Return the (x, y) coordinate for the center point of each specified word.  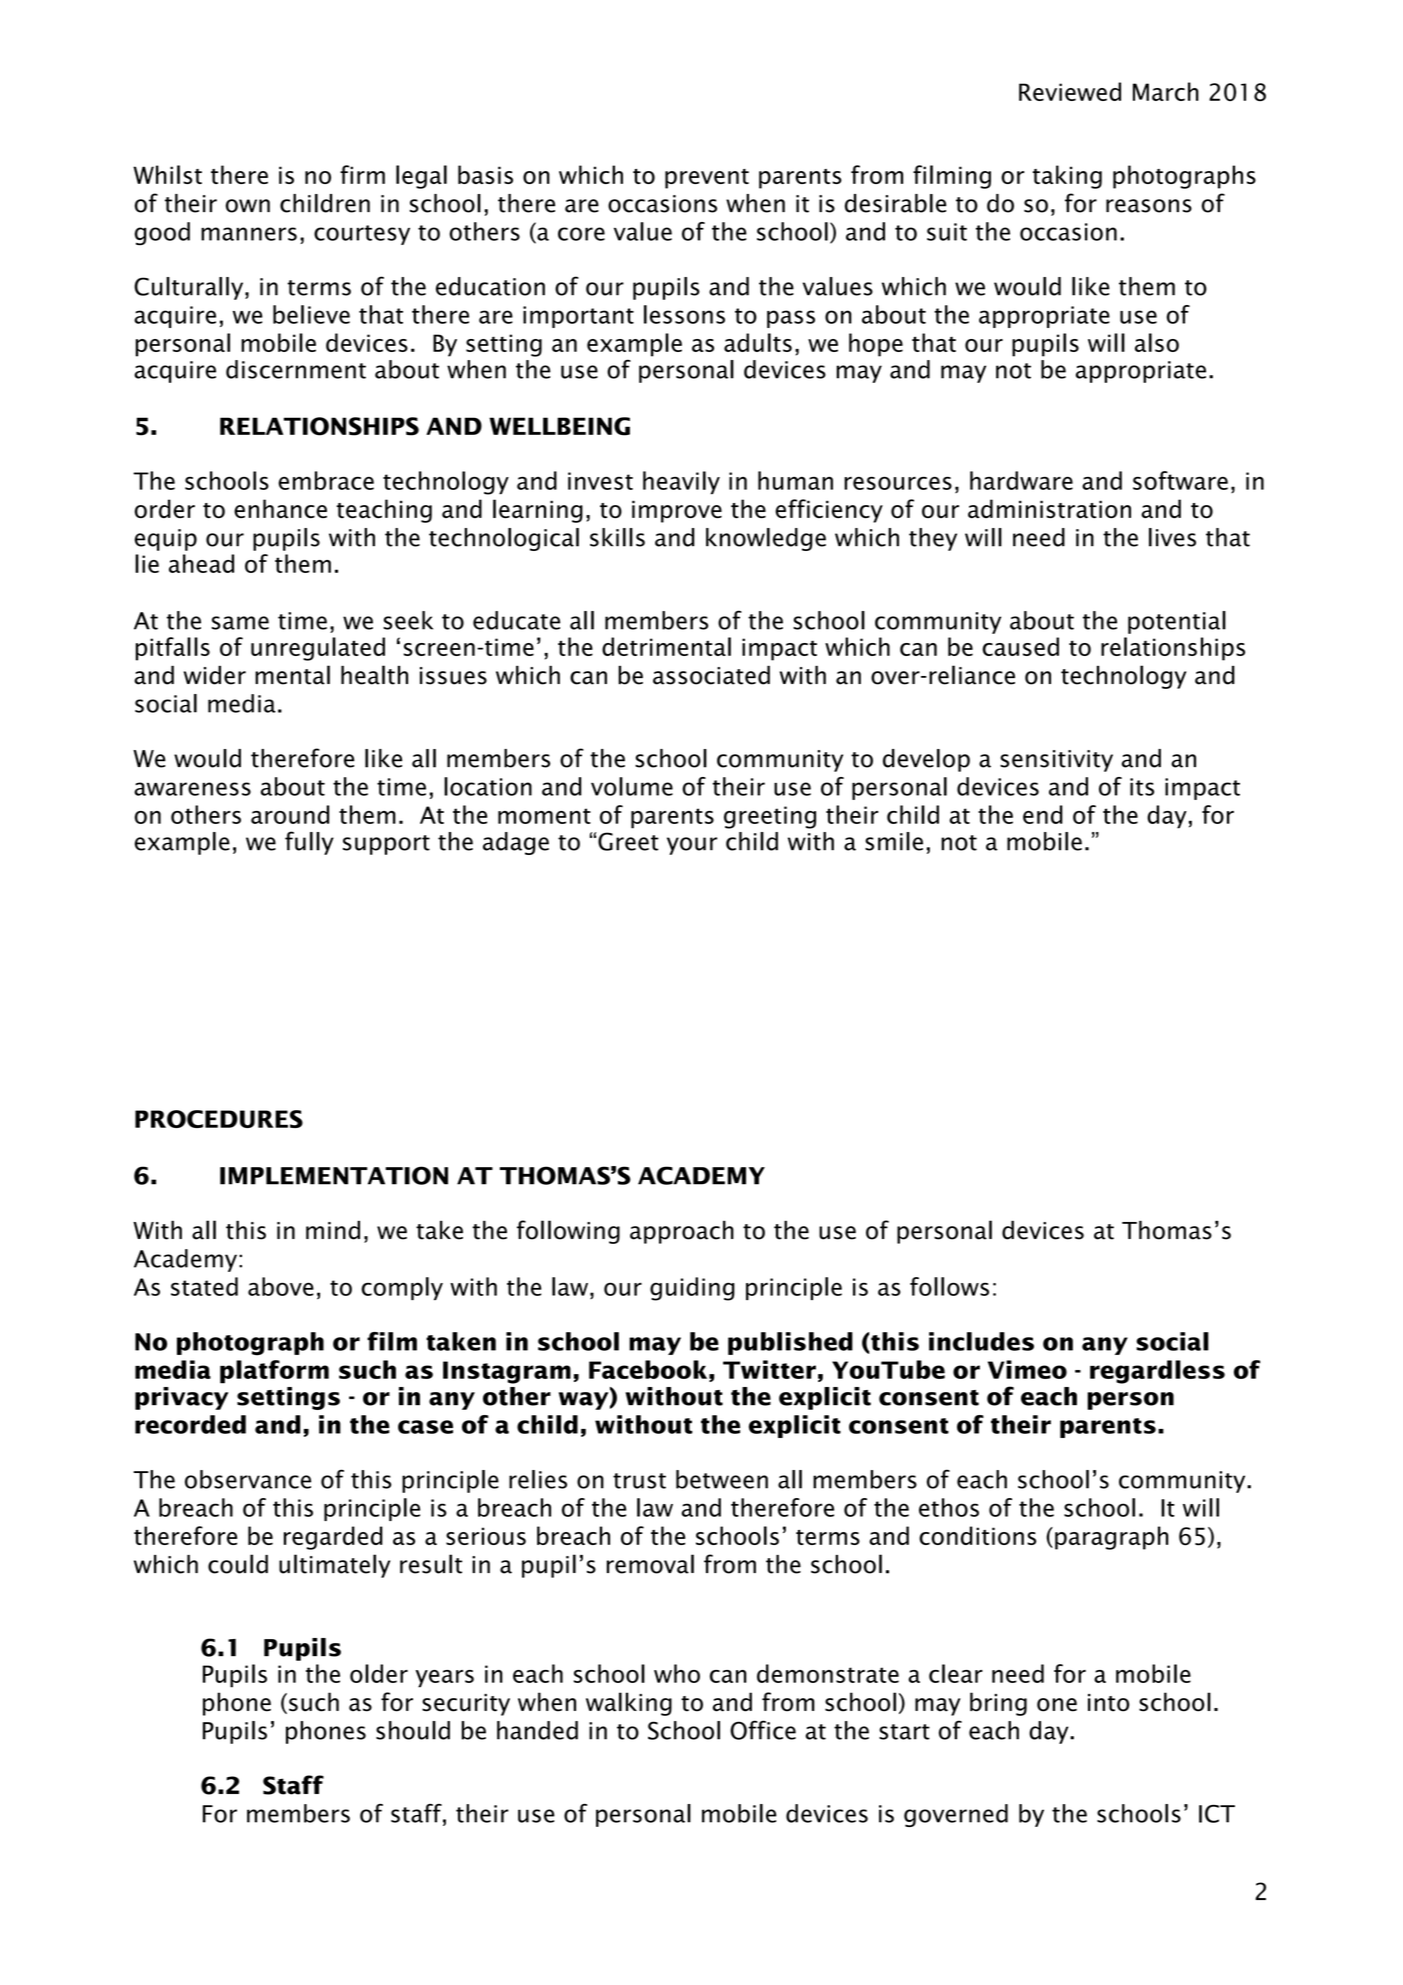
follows (949, 1286)
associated (711, 675)
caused (1020, 646)
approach (682, 1232)
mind (333, 1230)
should (413, 1730)
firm (362, 174)
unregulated (318, 649)
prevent (707, 179)
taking (1067, 177)
